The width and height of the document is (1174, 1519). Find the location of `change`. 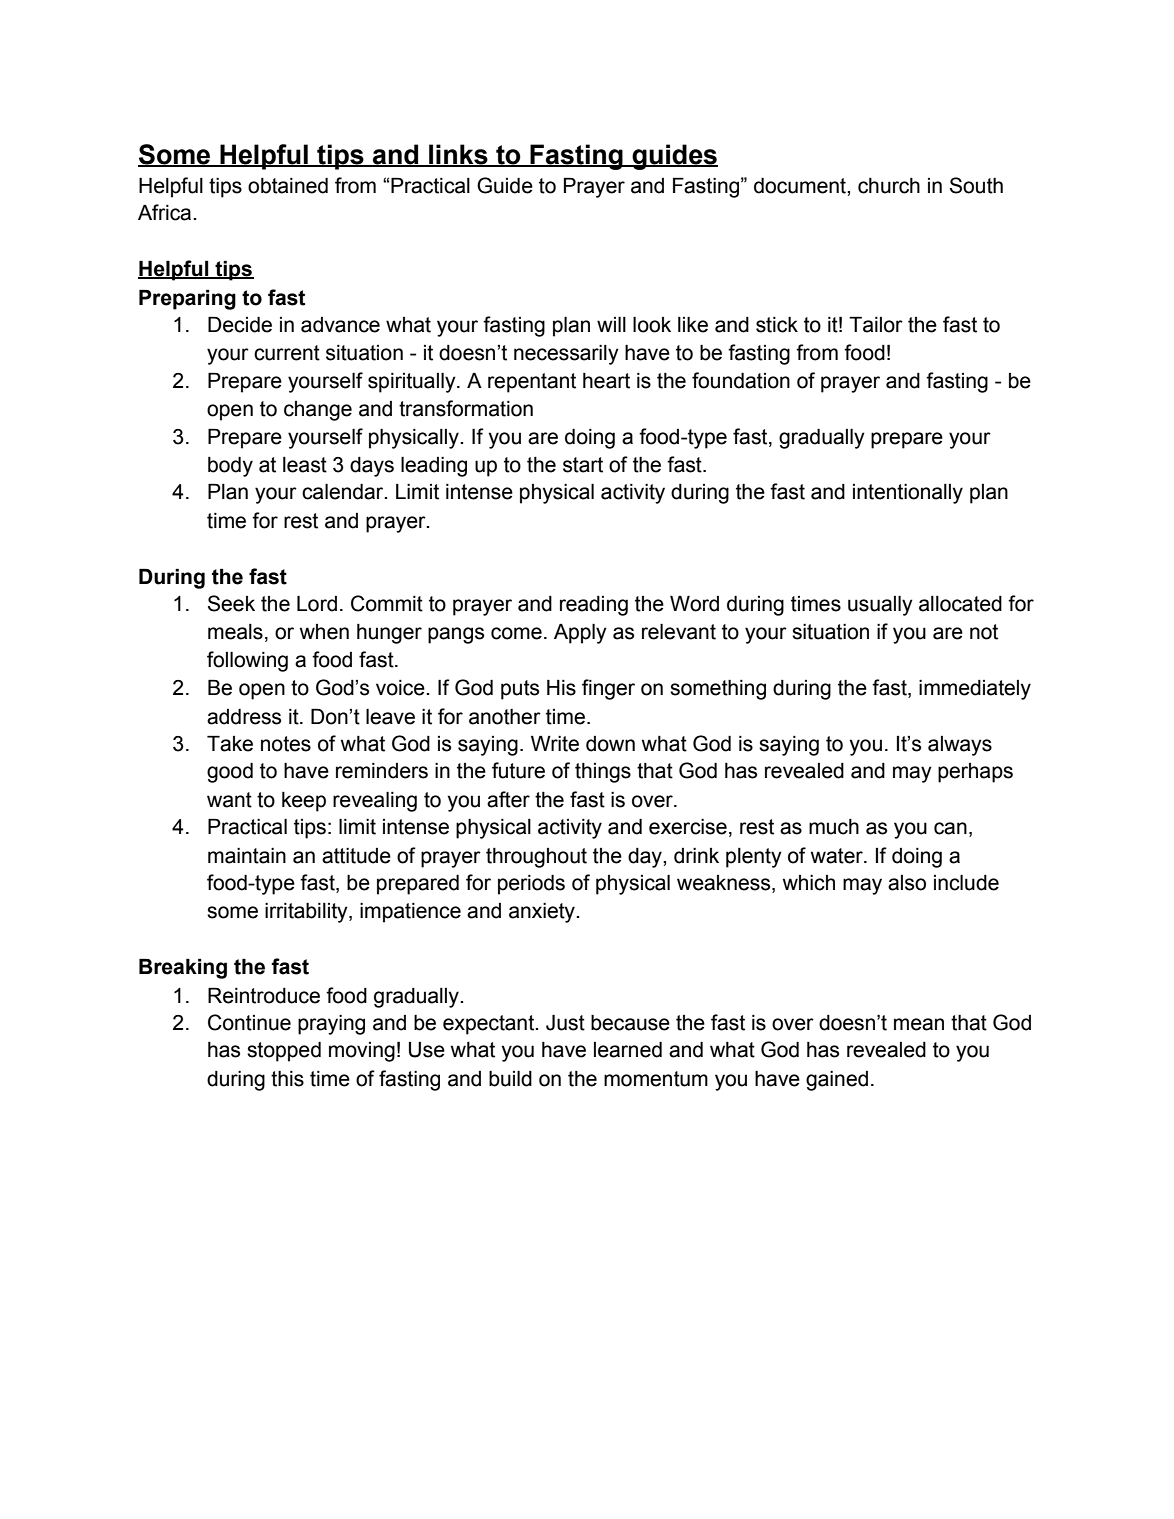

change is located at coordinates (318, 411).
